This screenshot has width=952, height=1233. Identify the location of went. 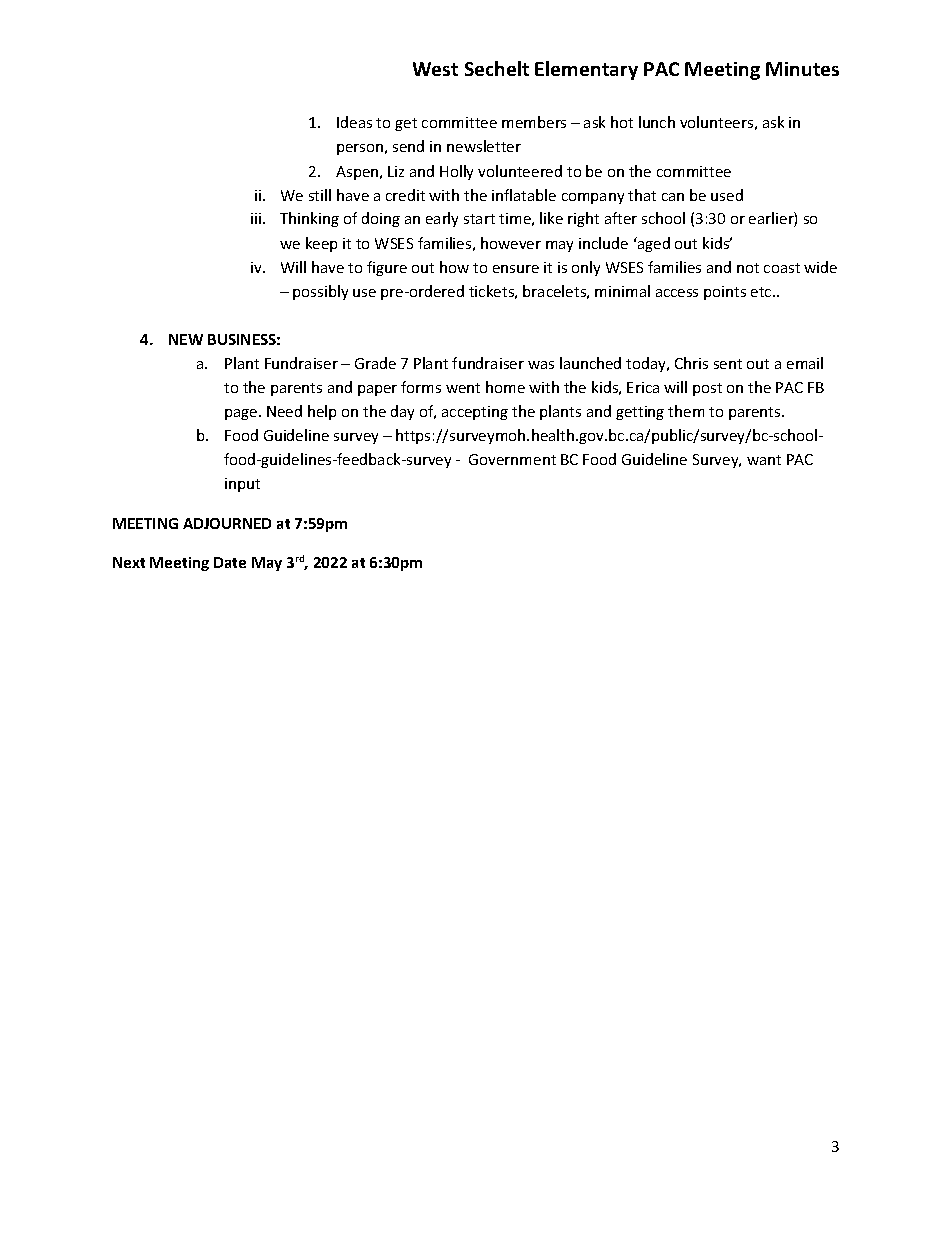
(463, 388).
